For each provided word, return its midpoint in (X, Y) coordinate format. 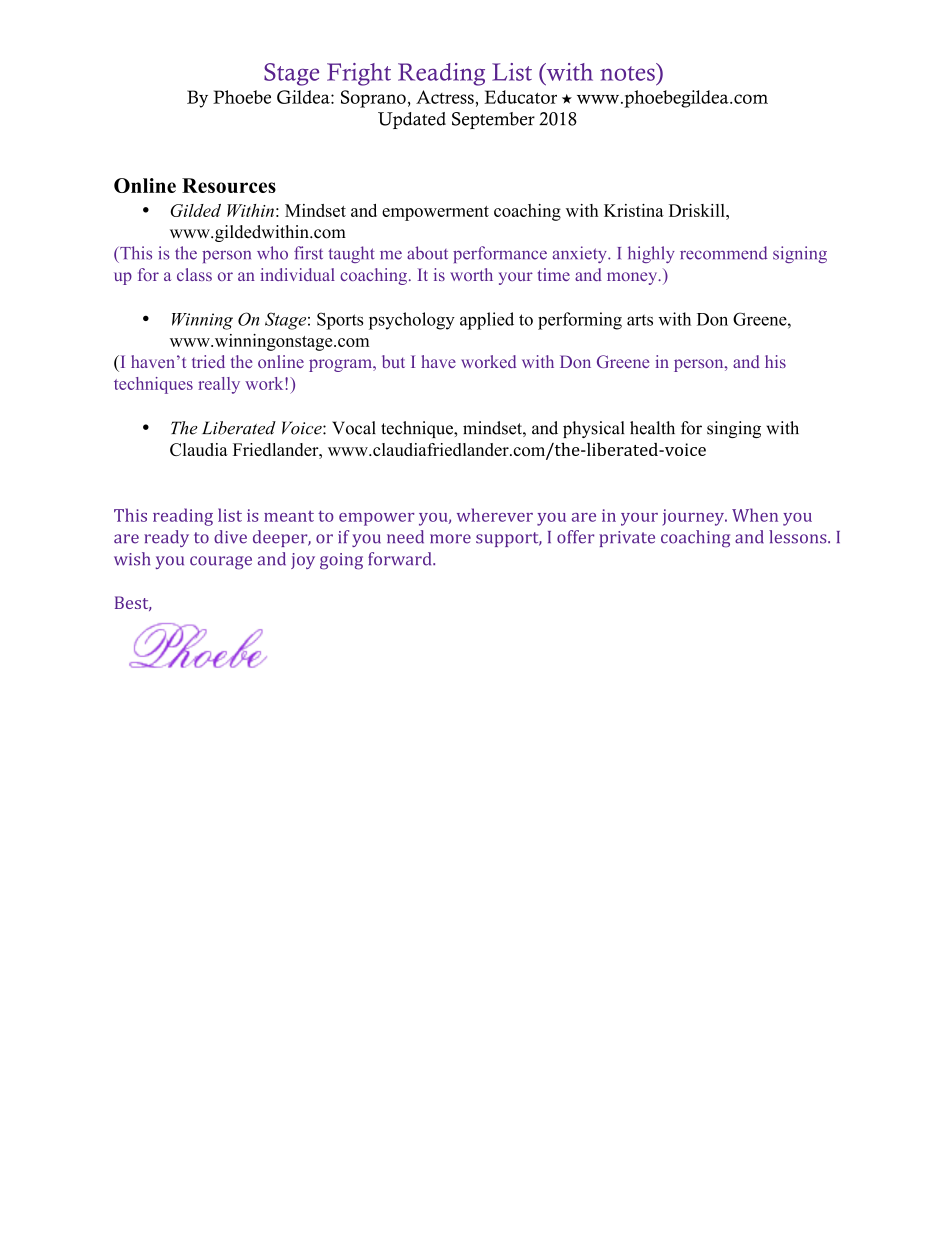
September (493, 120)
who (272, 253)
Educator (520, 97)
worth (471, 274)
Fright (359, 74)
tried (208, 361)
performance (500, 254)
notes (627, 73)
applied (487, 321)
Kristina (634, 210)
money (633, 278)
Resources (229, 185)
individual (297, 274)
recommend (723, 253)
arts (640, 320)
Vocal (354, 428)
